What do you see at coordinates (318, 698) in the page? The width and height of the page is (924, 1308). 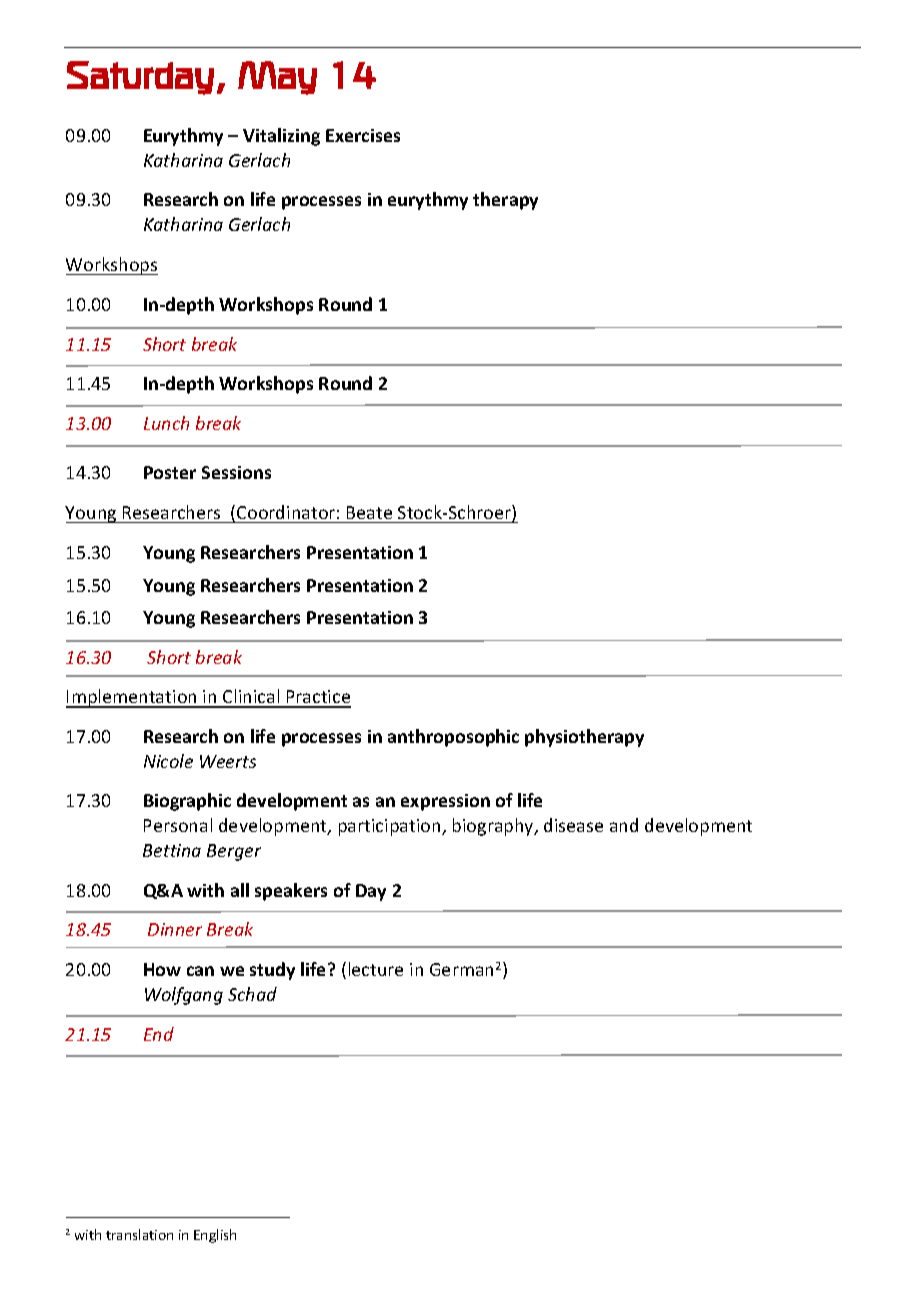 I see `Practice` at bounding box center [318, 698].
